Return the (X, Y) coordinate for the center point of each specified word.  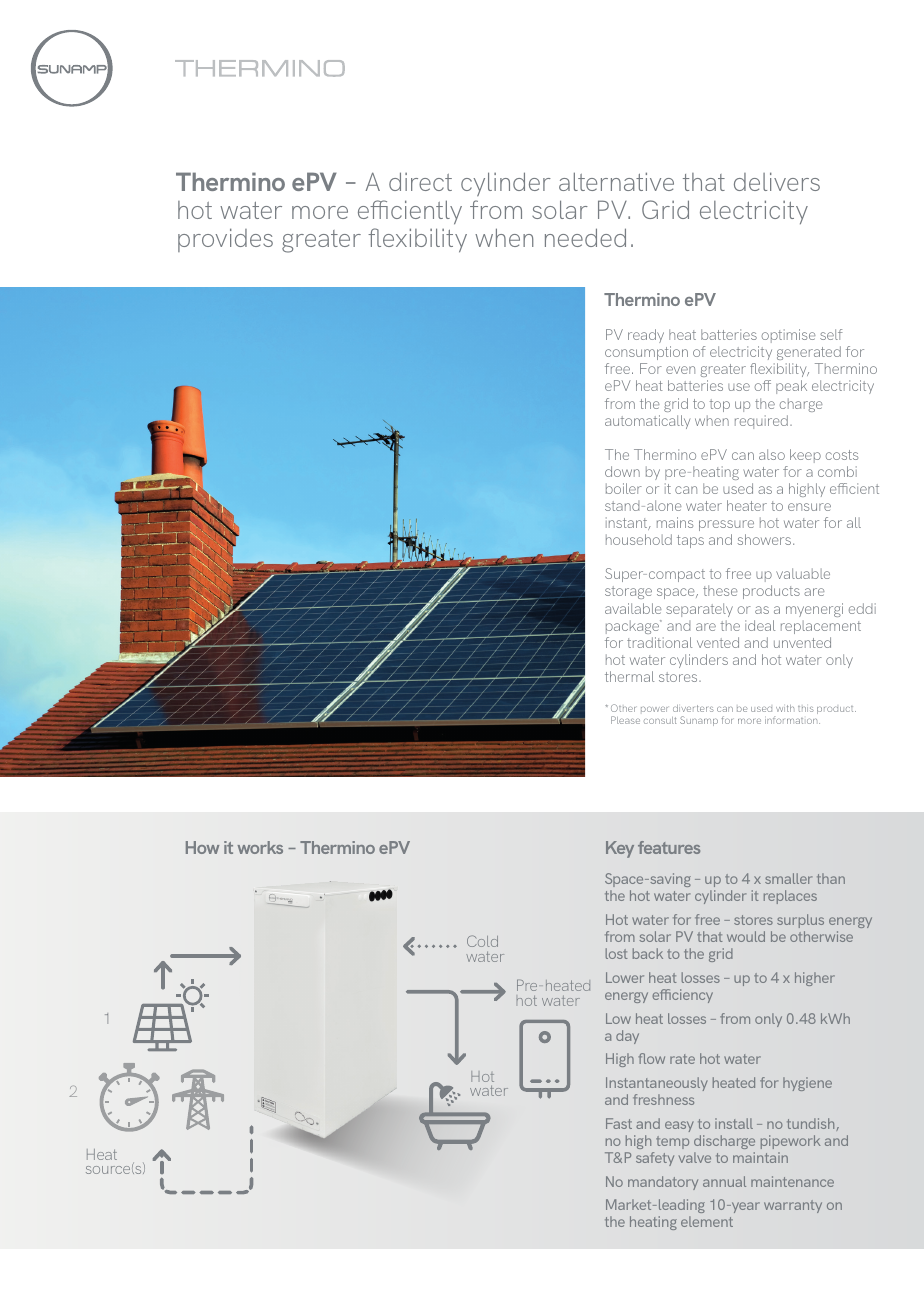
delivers (777, 181)
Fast (619, 1123)
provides (225, 240)
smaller (788, 878)
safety (655, 1159)
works (260, 847)
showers (764, 539)
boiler (624, 488)
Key (620, 849)
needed (585, 237)
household (639, 539)
